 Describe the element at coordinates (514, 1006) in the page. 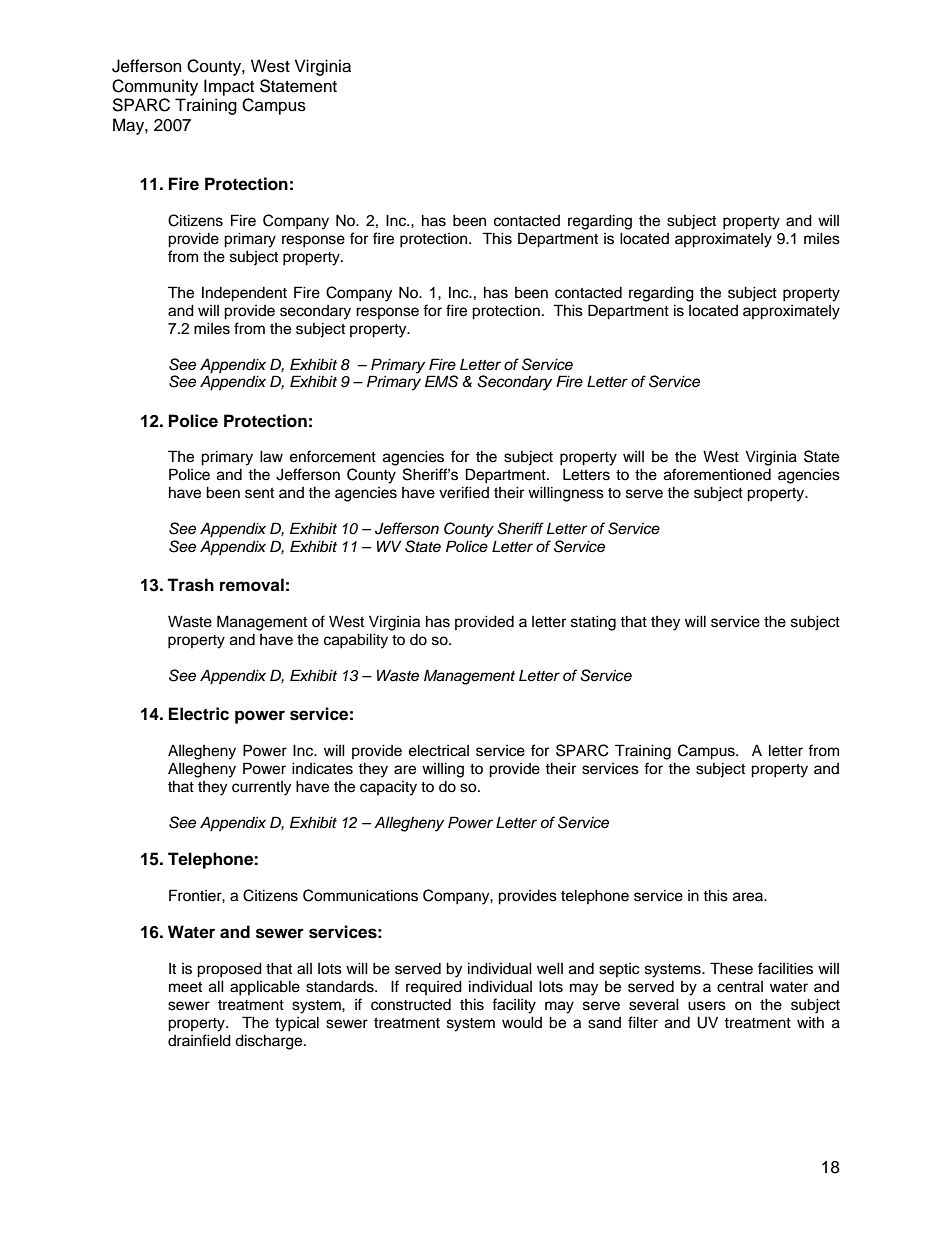

I see `facility` at that location.
